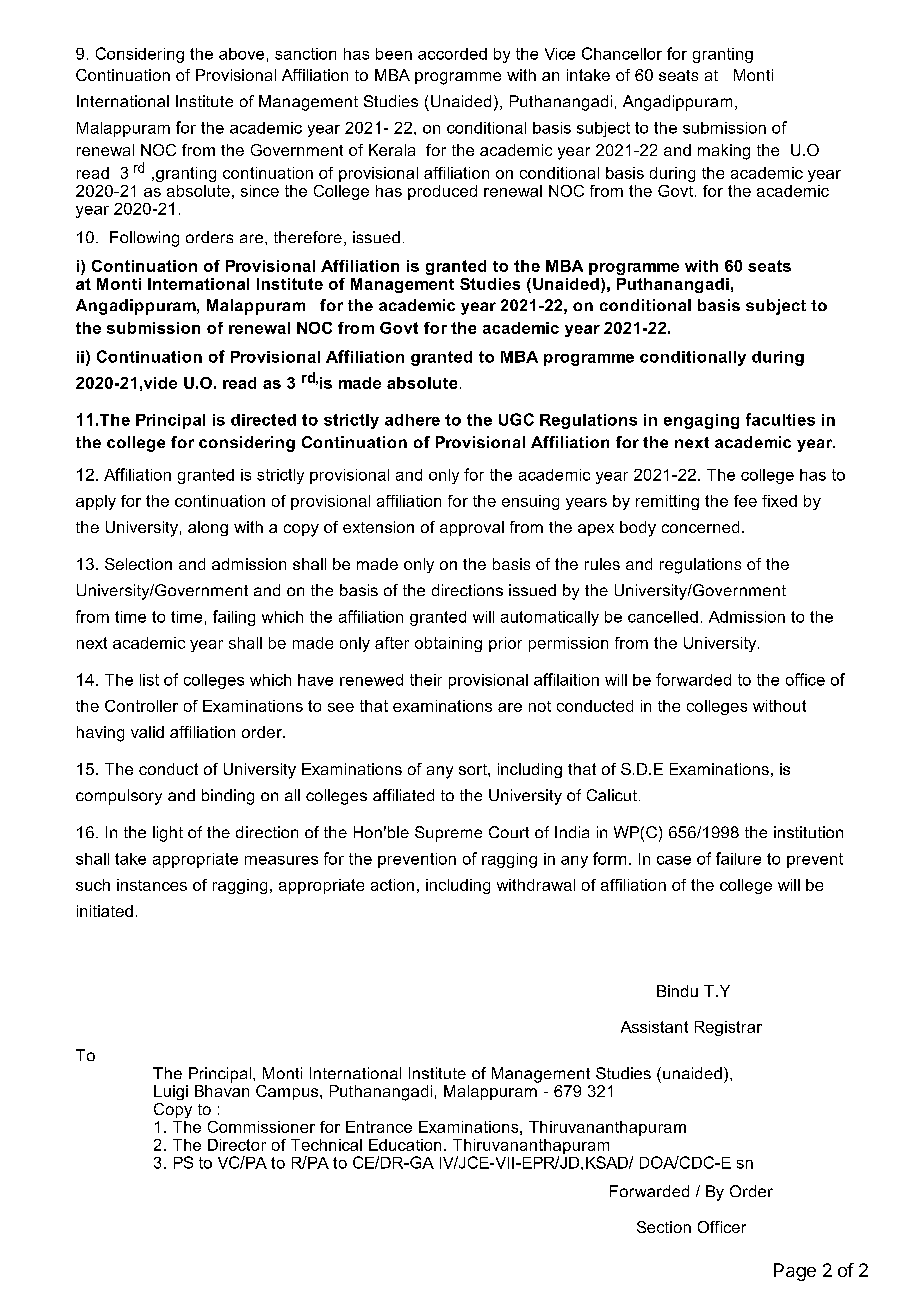 Image resolution: width=924 pixels, height=1308 pixels. Describe the element at coordinates (237, 1145) in the page. I see `Director` at that location.
